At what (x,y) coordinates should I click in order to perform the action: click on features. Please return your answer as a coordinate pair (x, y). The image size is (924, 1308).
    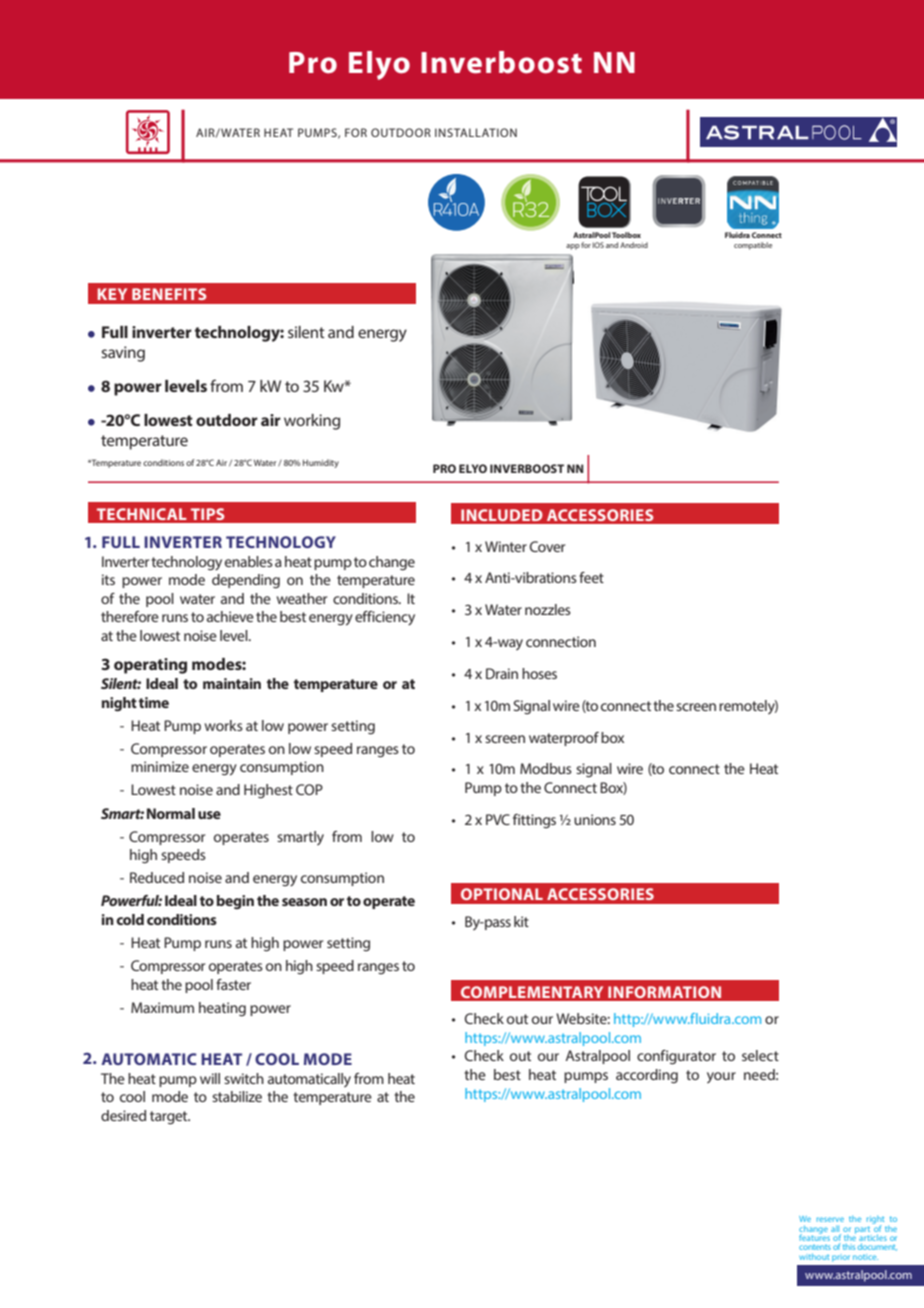
    Looking at the image, I should click on (815, 1237).
